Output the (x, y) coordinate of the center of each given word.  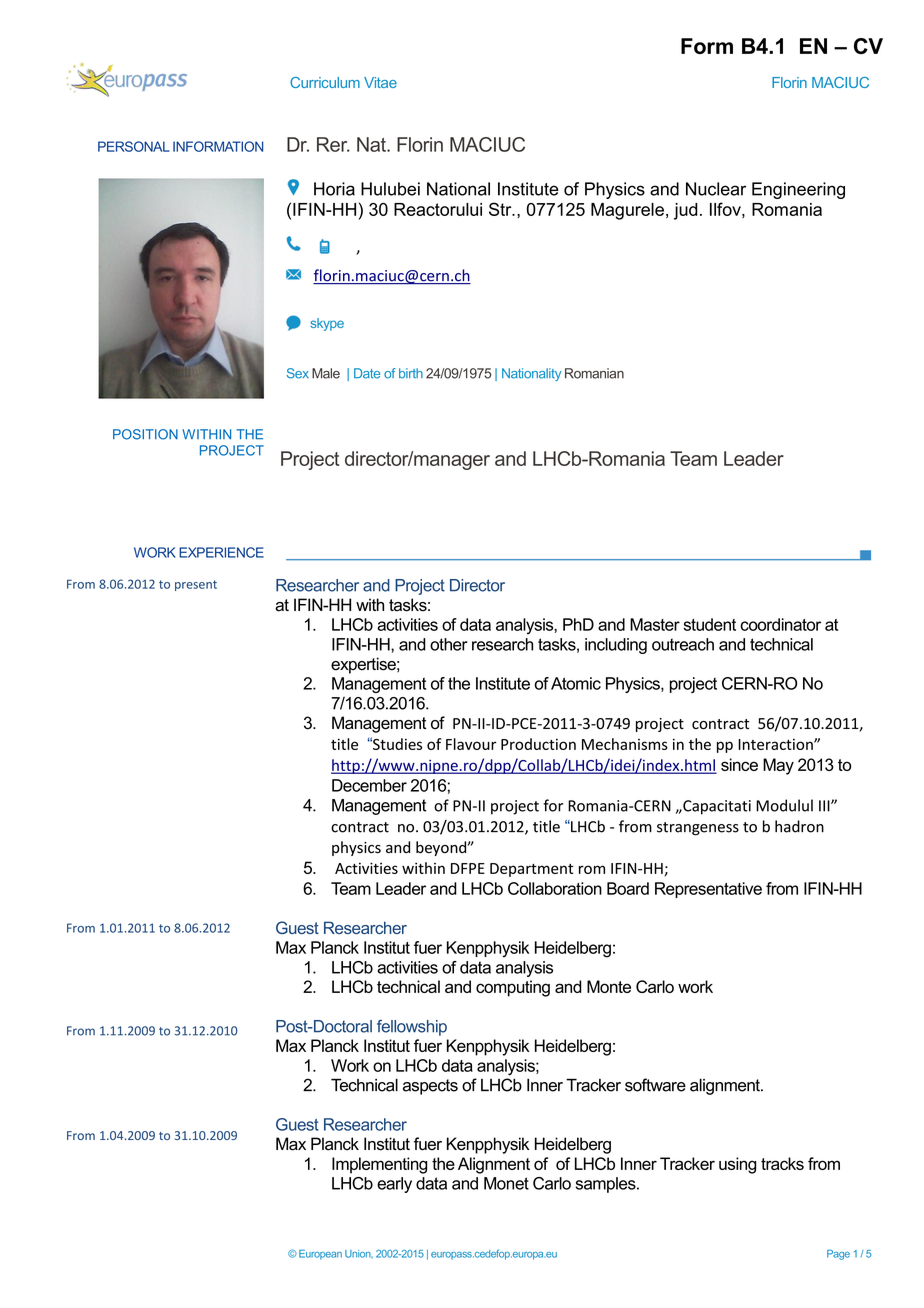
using (737, 1165)
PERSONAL (134, 146)
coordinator (780, 624)
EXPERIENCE (221, 552)
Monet (506, 1183)
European (320, 1255)
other (449, 644)
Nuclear (716, 189)
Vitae (380, 82)
